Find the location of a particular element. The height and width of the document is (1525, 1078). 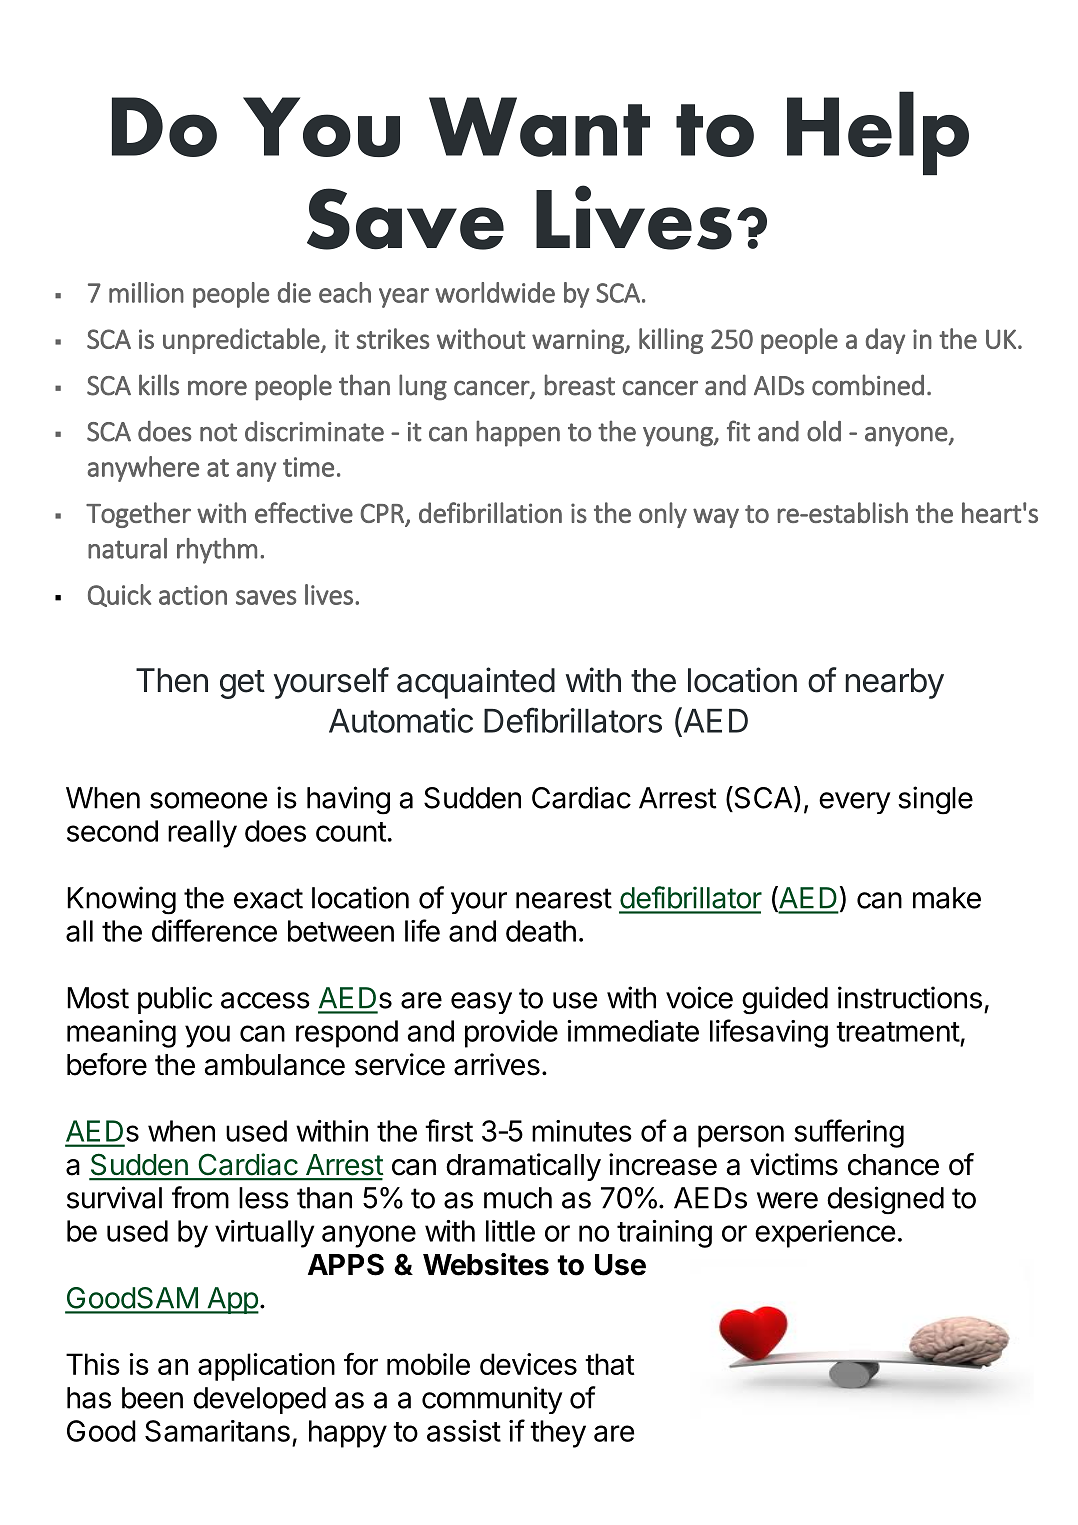

old is located at coordinates (824, 431).
